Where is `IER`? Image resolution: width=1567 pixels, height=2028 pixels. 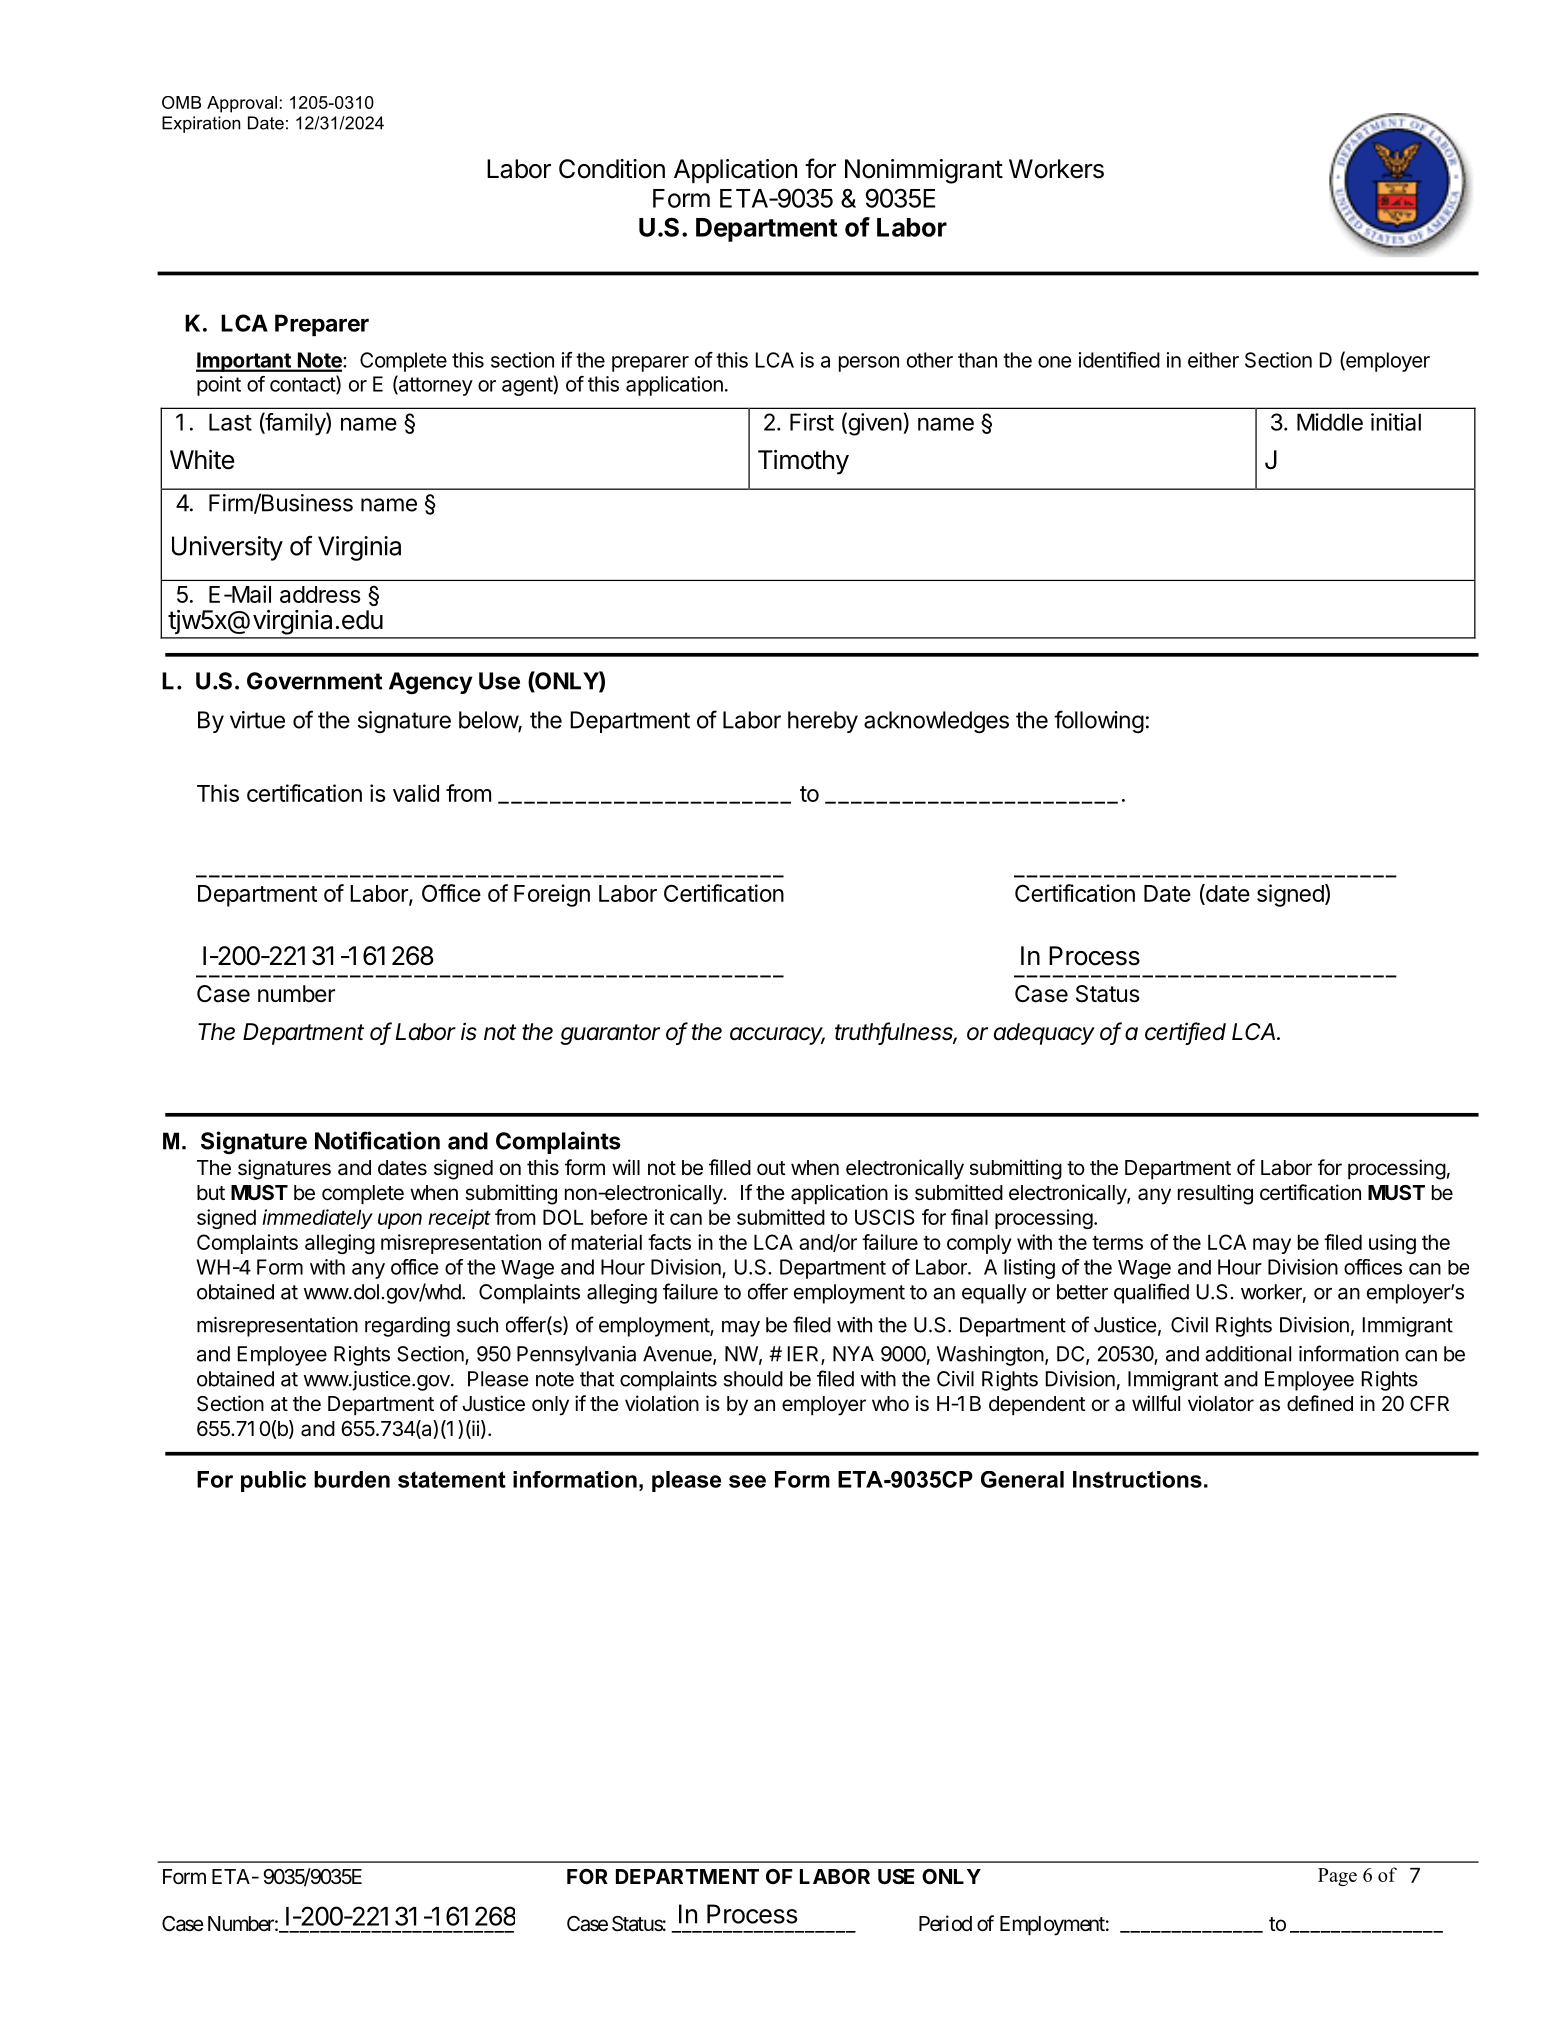 IER is located at coordinates (805, 1355).
